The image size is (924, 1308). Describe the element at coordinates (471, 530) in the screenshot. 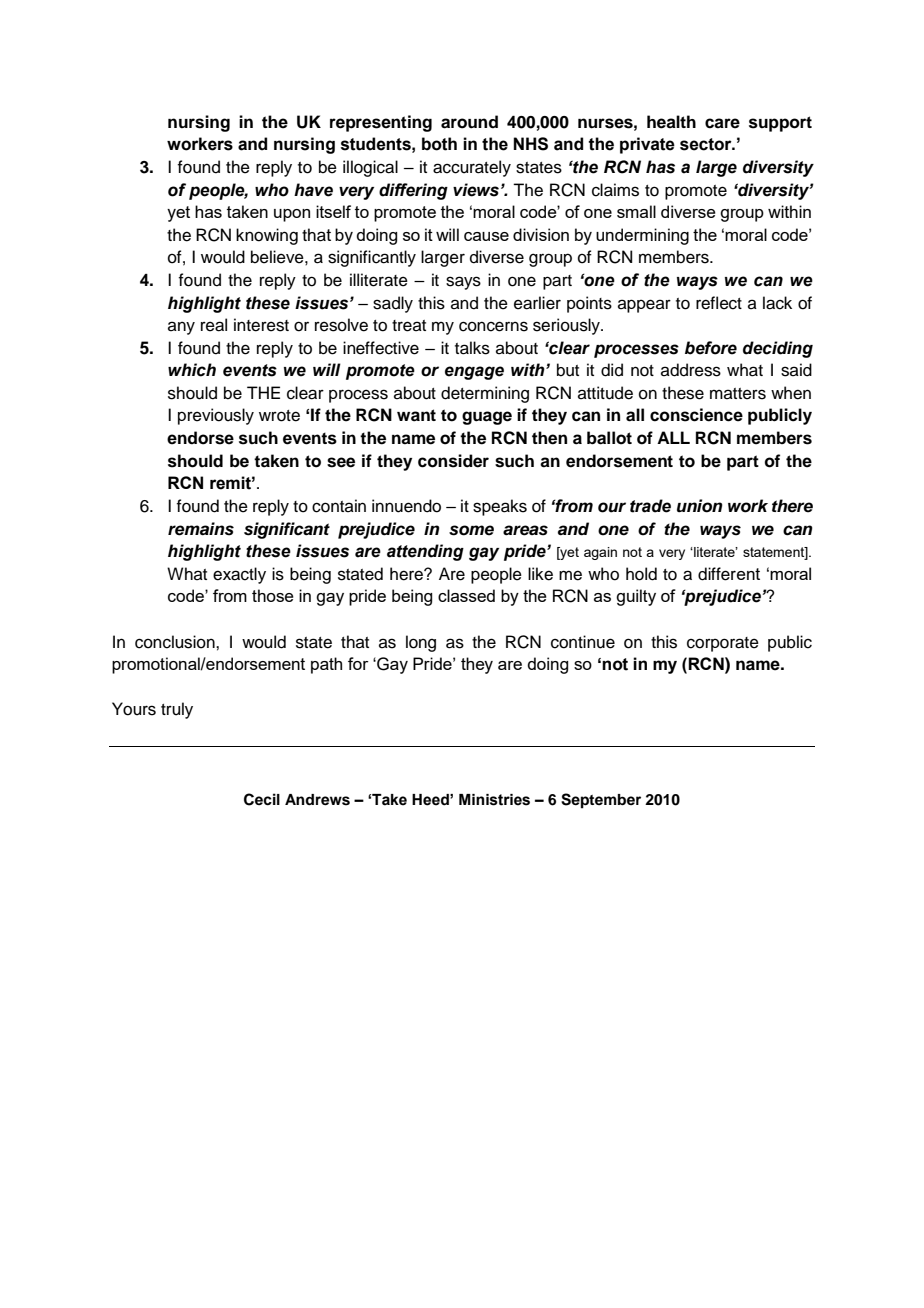

I see `some` at that location.
